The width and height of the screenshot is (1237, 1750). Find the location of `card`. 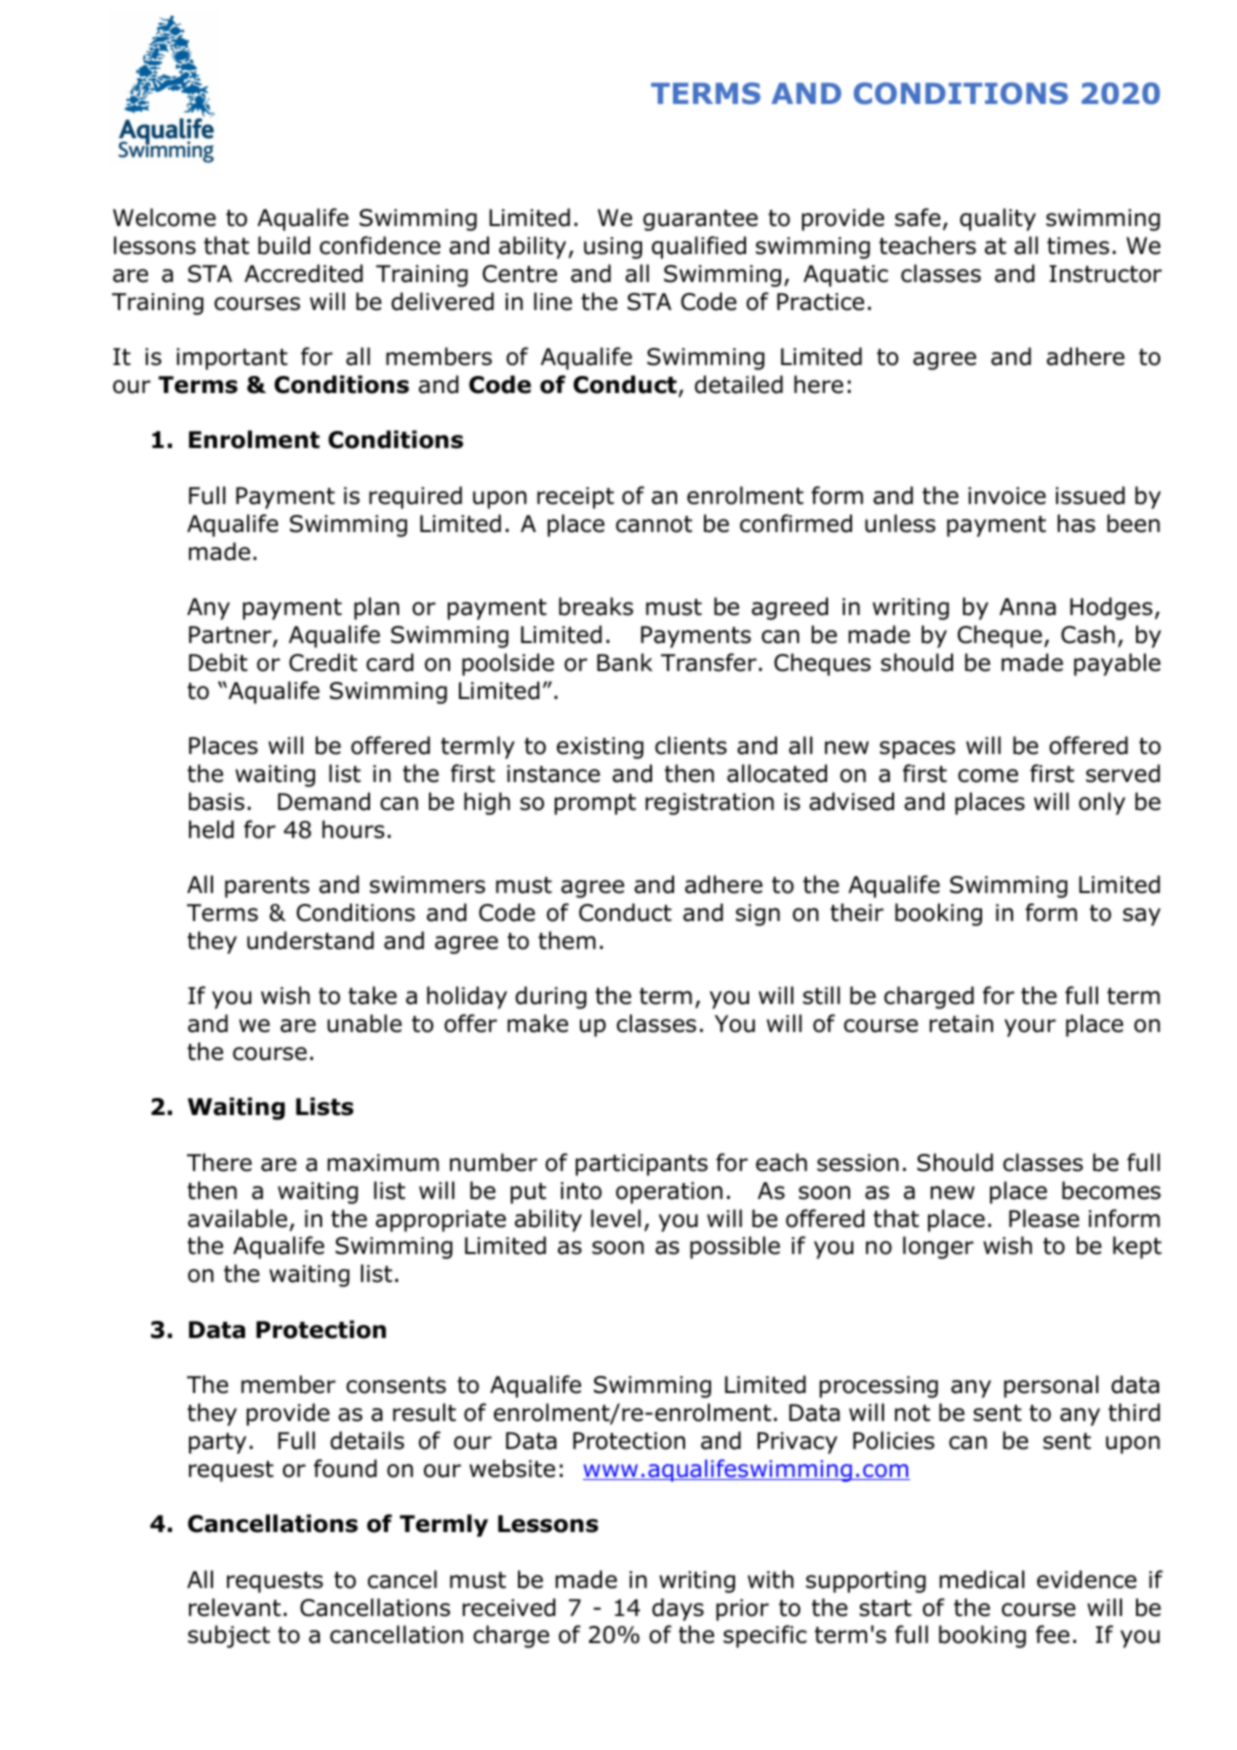

card is located at coordinates (390, 662).
